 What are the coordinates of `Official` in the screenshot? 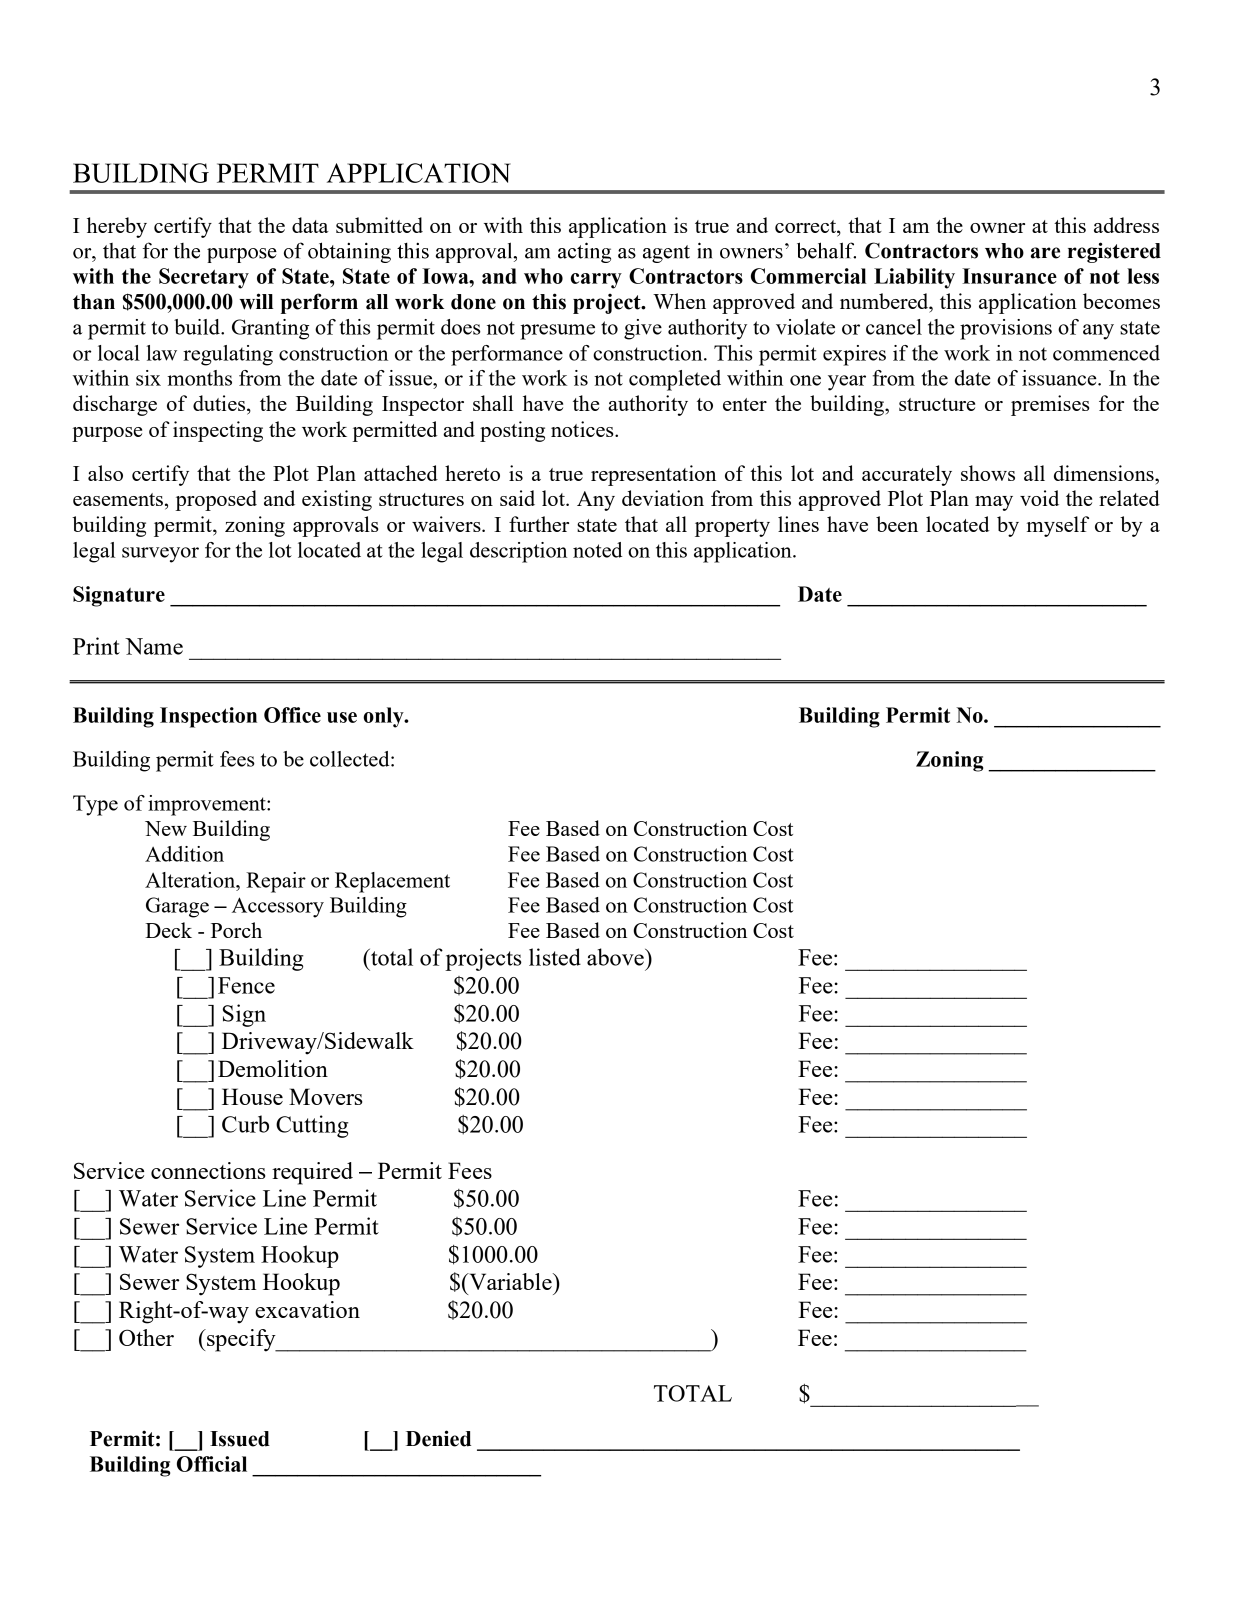 It's located at (212, 1464).
